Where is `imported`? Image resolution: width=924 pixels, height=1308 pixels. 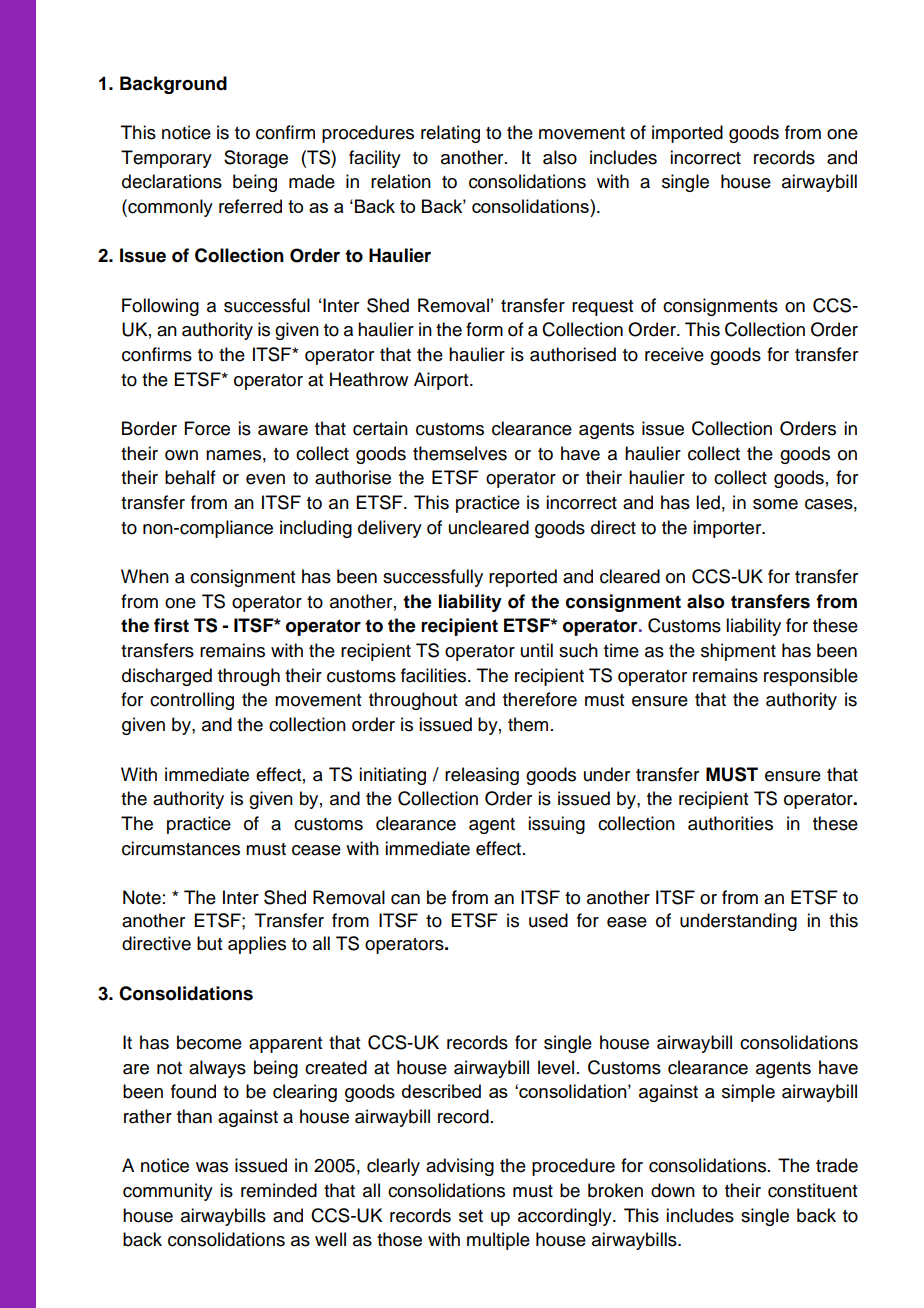
imported is located at coordinates (687, 134).
